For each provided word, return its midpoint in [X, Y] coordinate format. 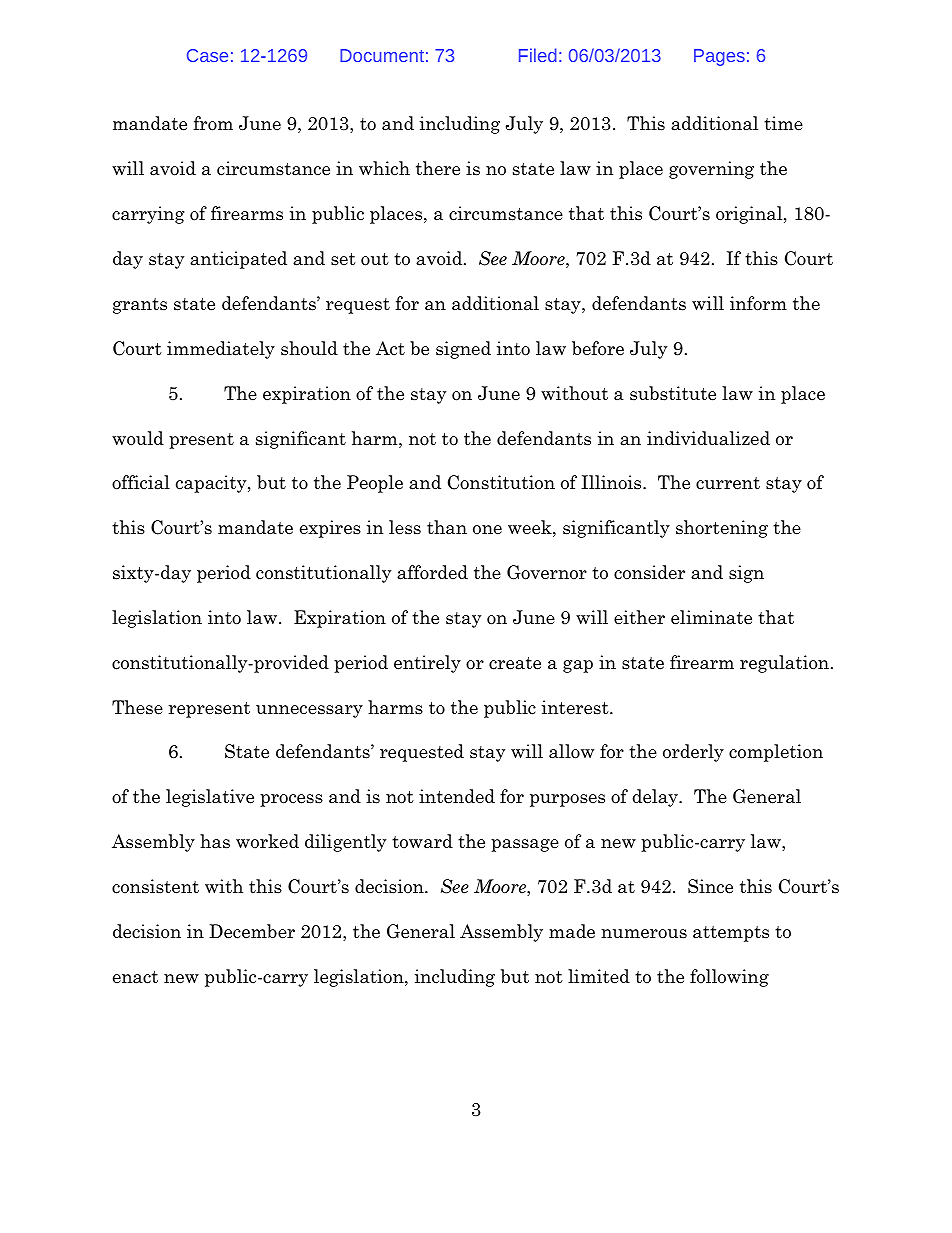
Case [207, 55]
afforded [432, 572]
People [375, 484]
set [343, 259]
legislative [210, 798]
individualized [708, 438]
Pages [719, 57]
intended [457, 796]
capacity [212, 484]
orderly [693, 753]
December [252, 931]
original [750, 215]
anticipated [238, 260]
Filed [538, 55]
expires [330, 529]
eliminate [711, 617]
